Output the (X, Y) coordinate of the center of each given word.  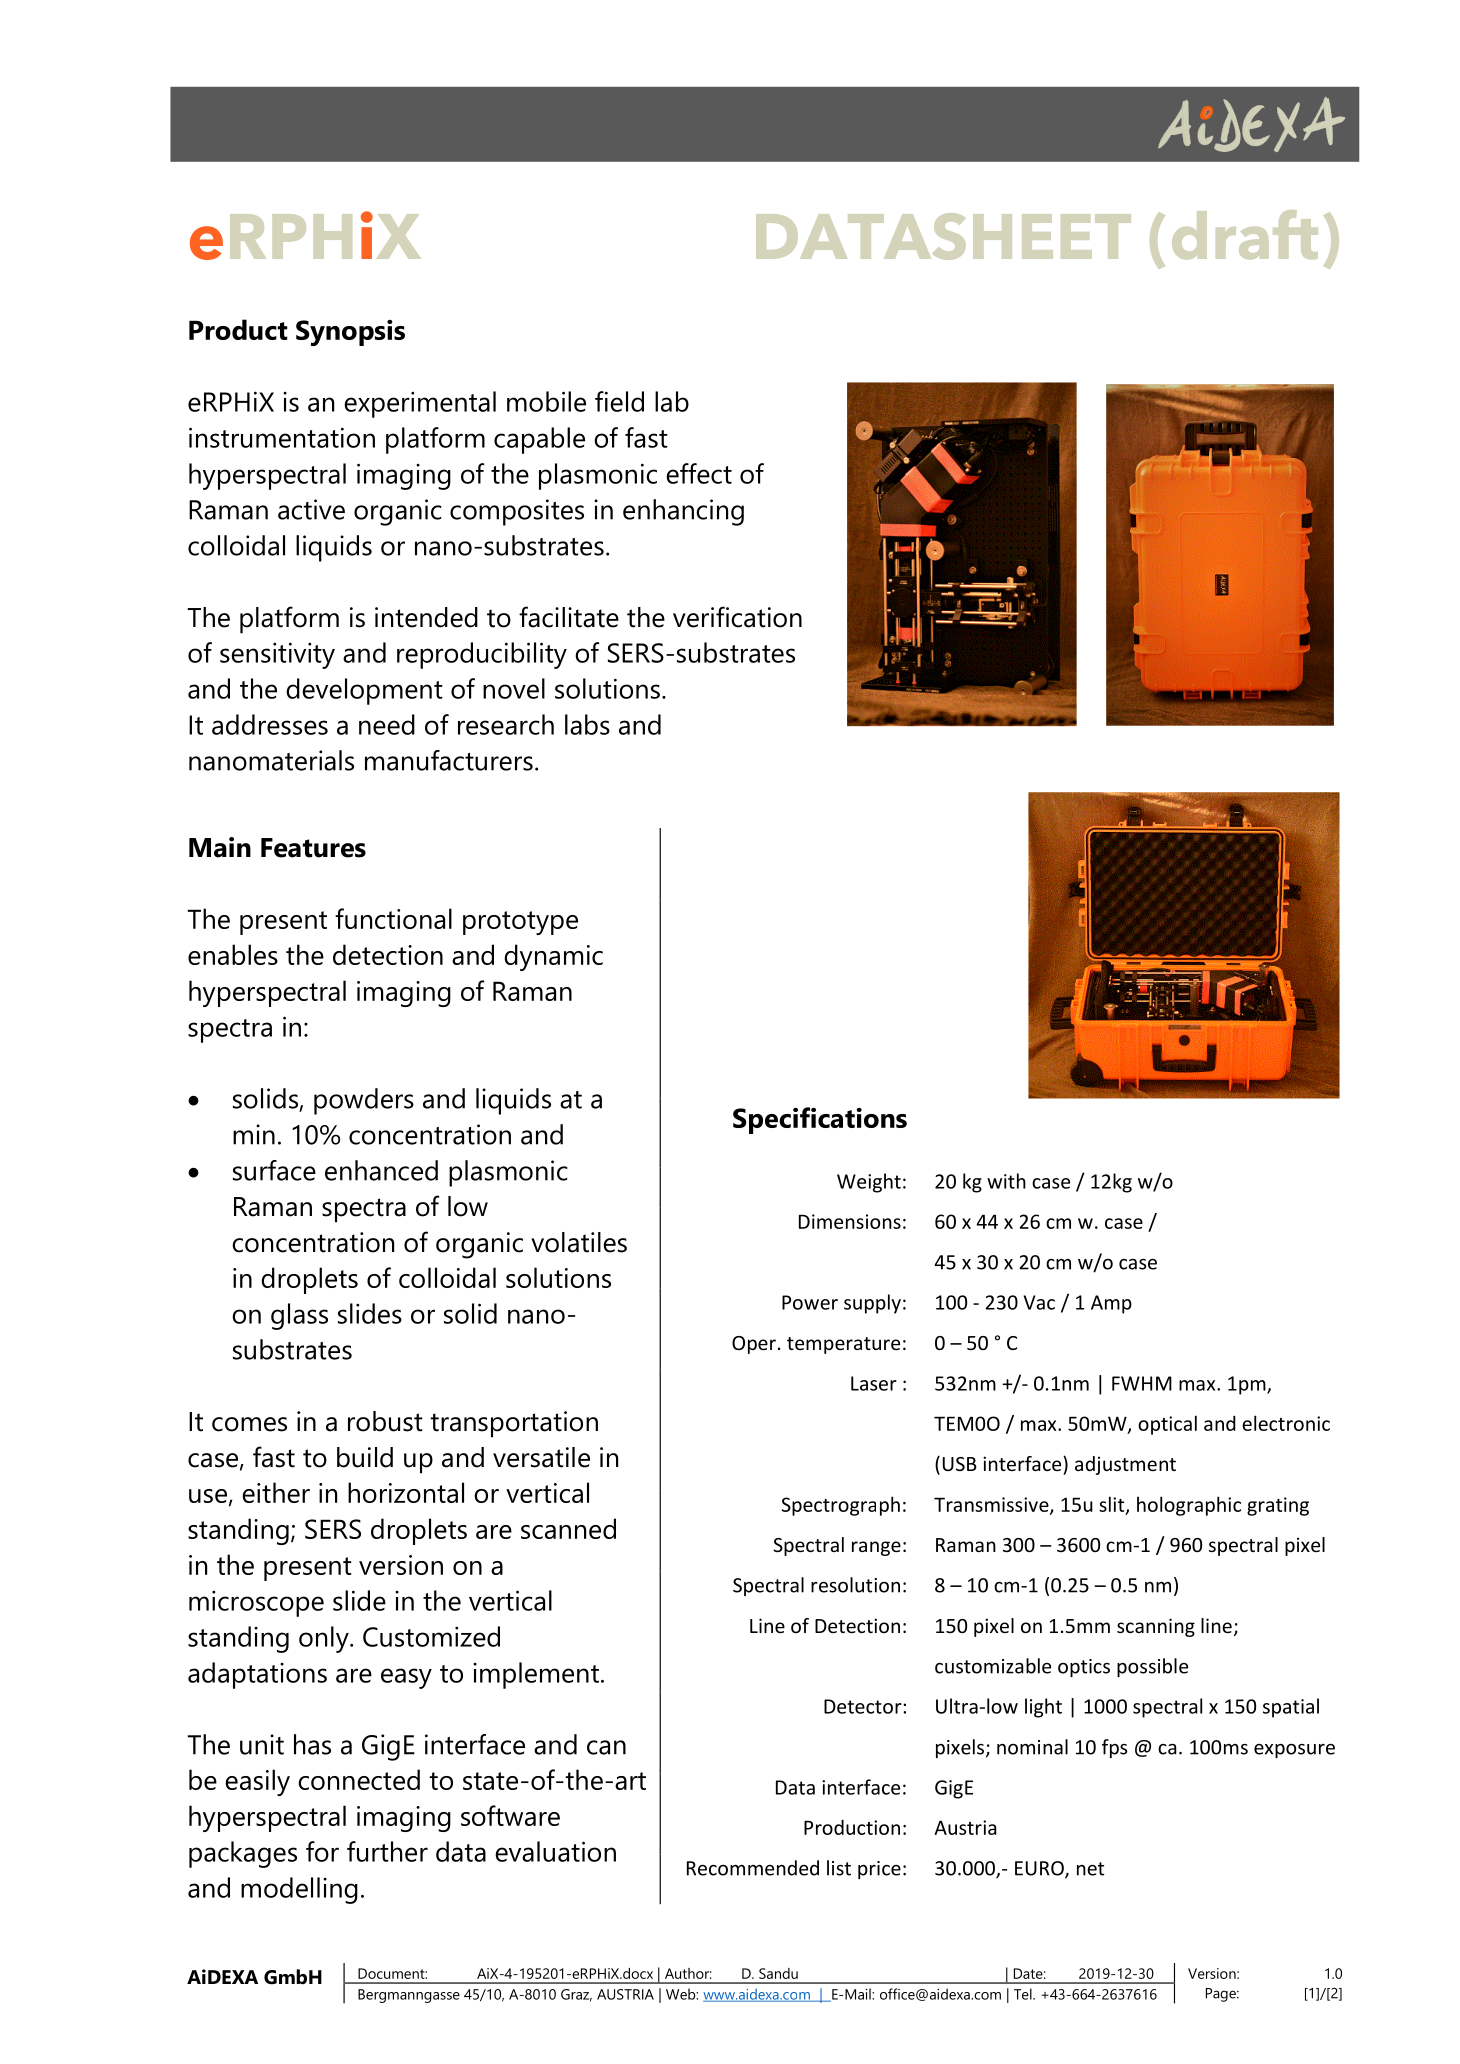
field (619, 401)
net (1090, 1869)
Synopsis (350, 333)
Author (688, 1973)
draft (1245, 234)
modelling (299, 1890)
